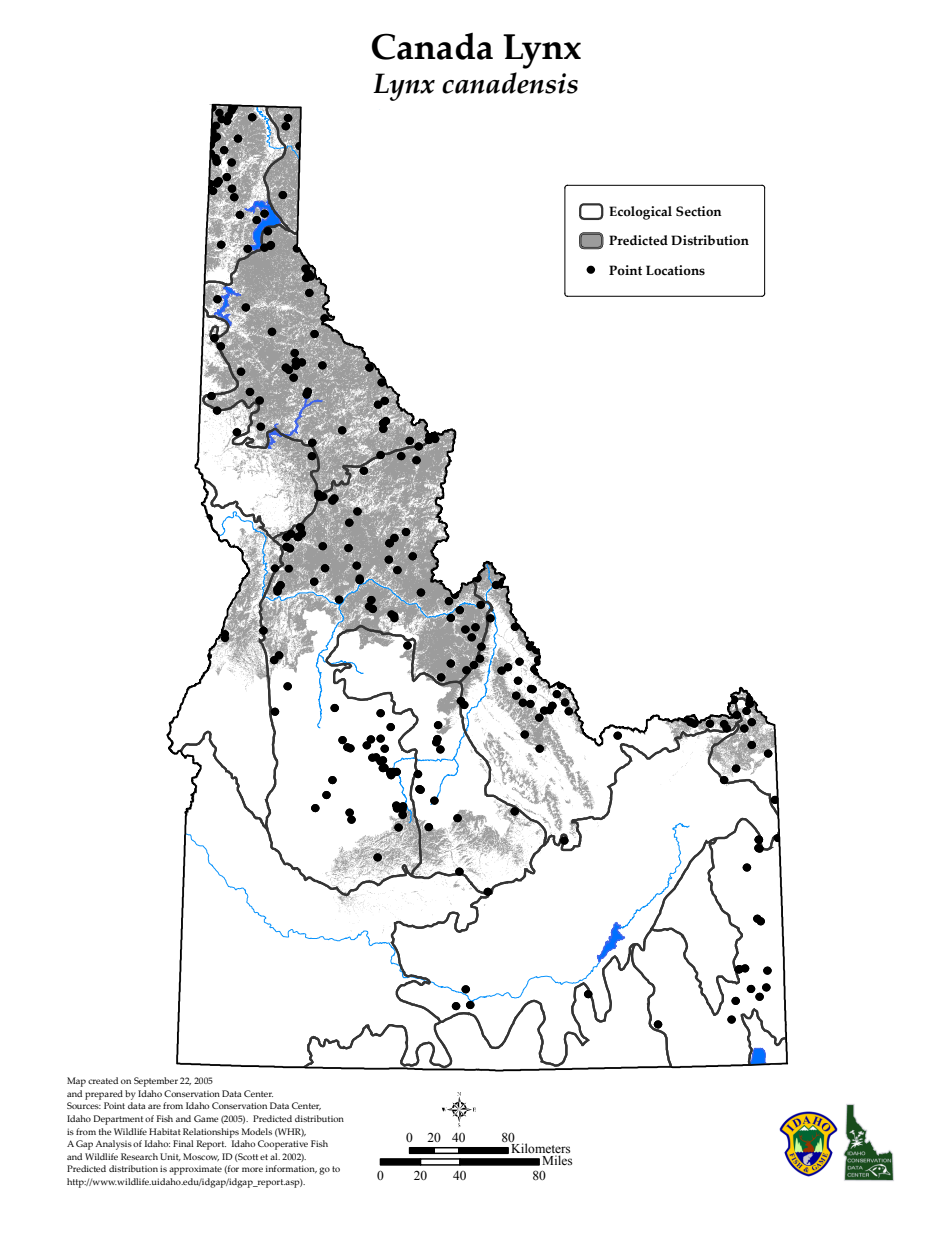 This page has height=1233, width=952. Describe the element at coordinates (252, 1169) in the page. I see `more` at that location.
